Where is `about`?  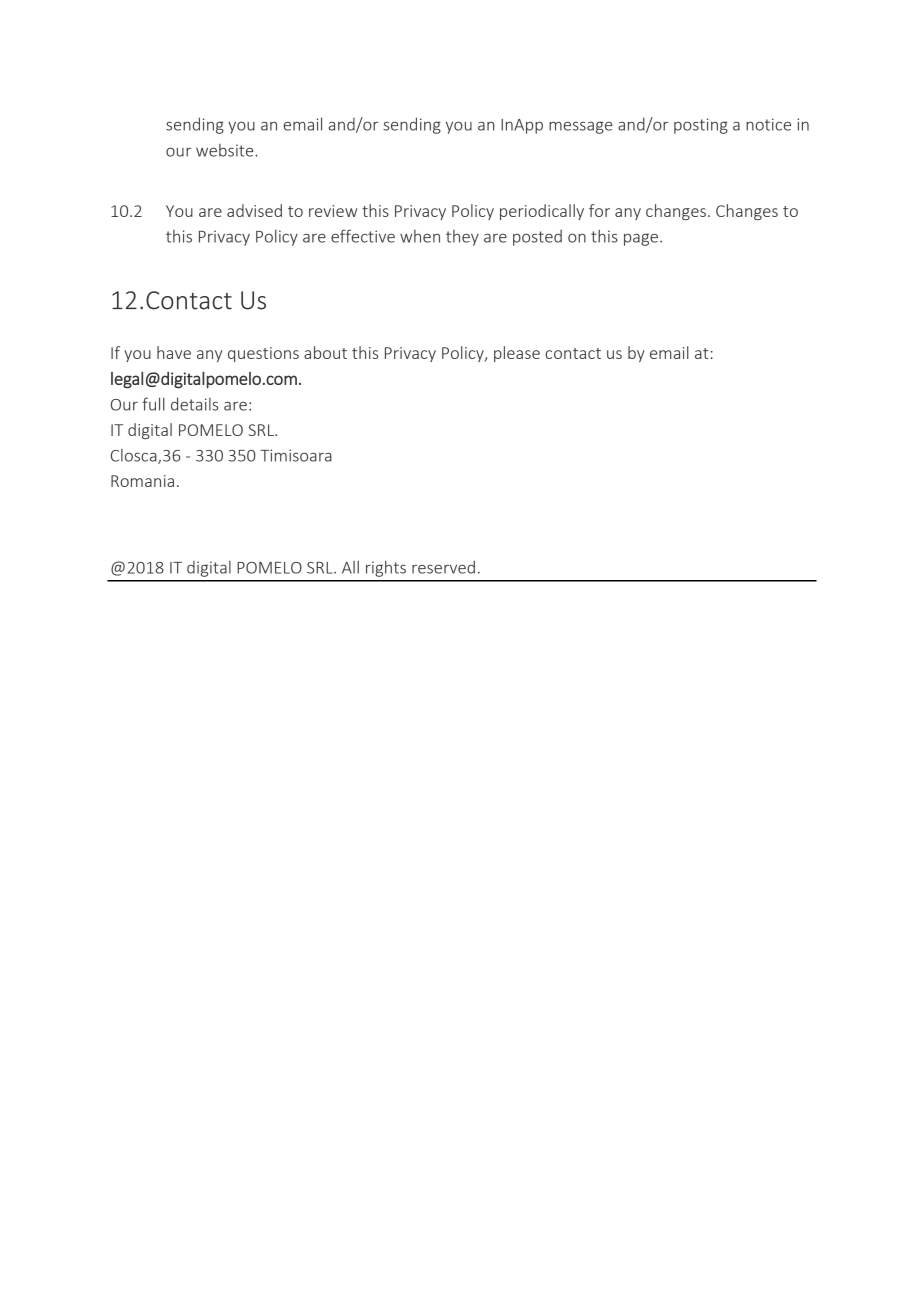
about is located at coordinates (325, 352).
